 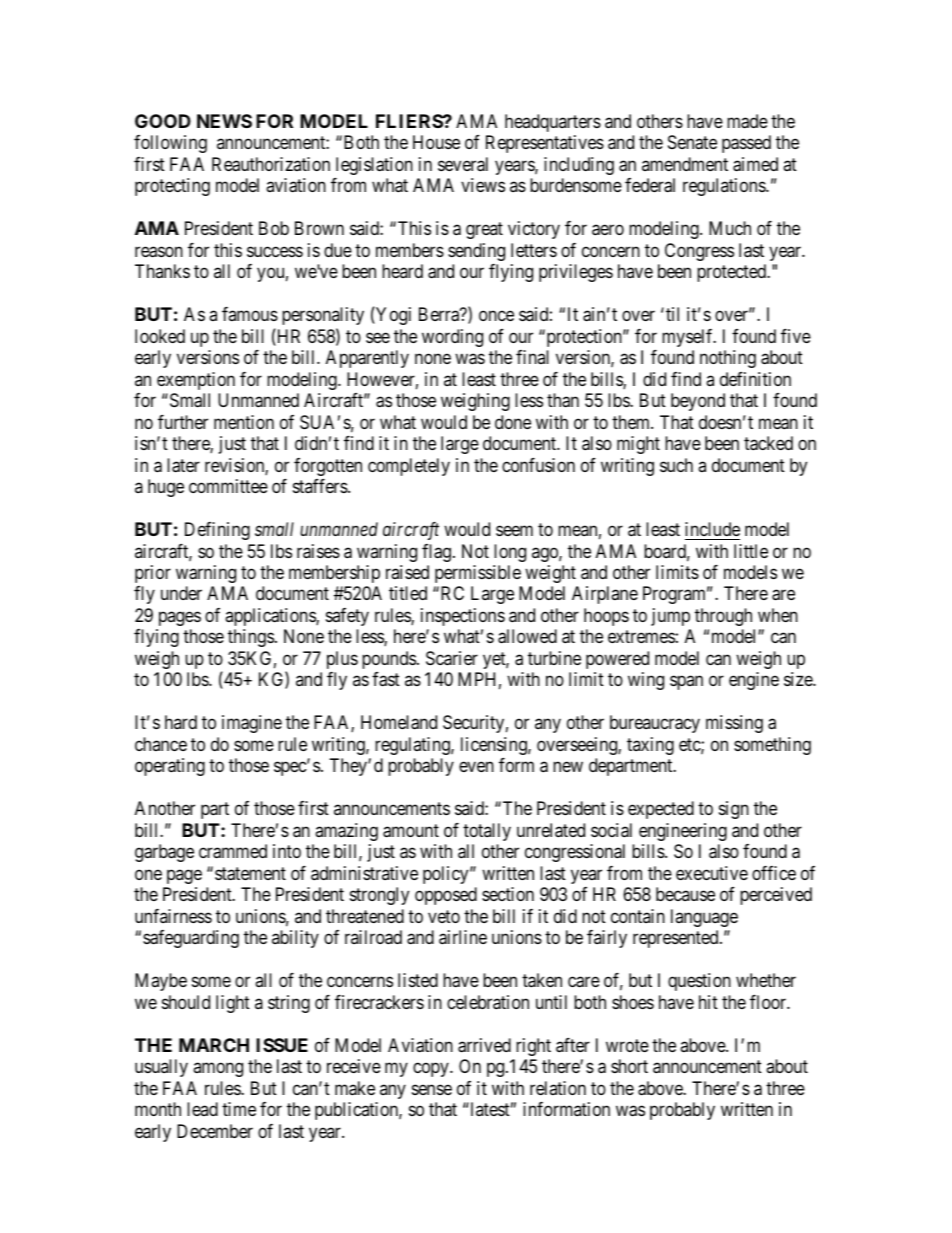 What do you see at coordinates (239, 1109) in the page?
I see `time` at bounding box center [239, 1109].
